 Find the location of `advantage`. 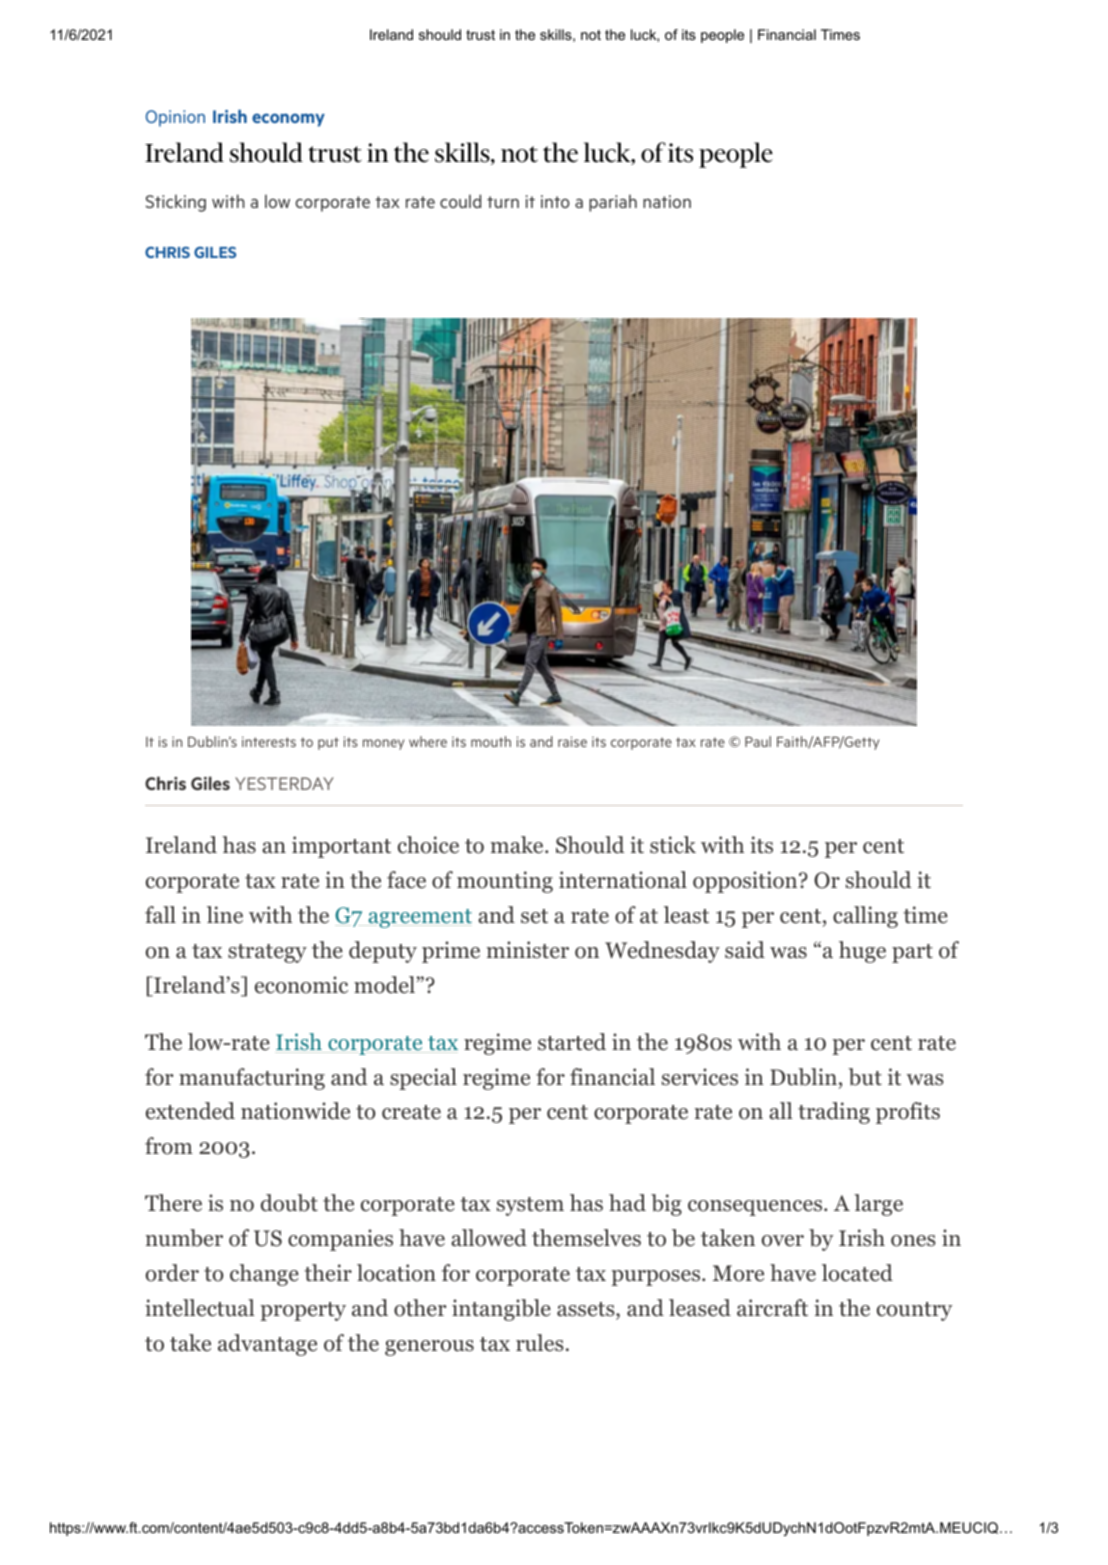

advantage is located at coordinates (267, 1345).
